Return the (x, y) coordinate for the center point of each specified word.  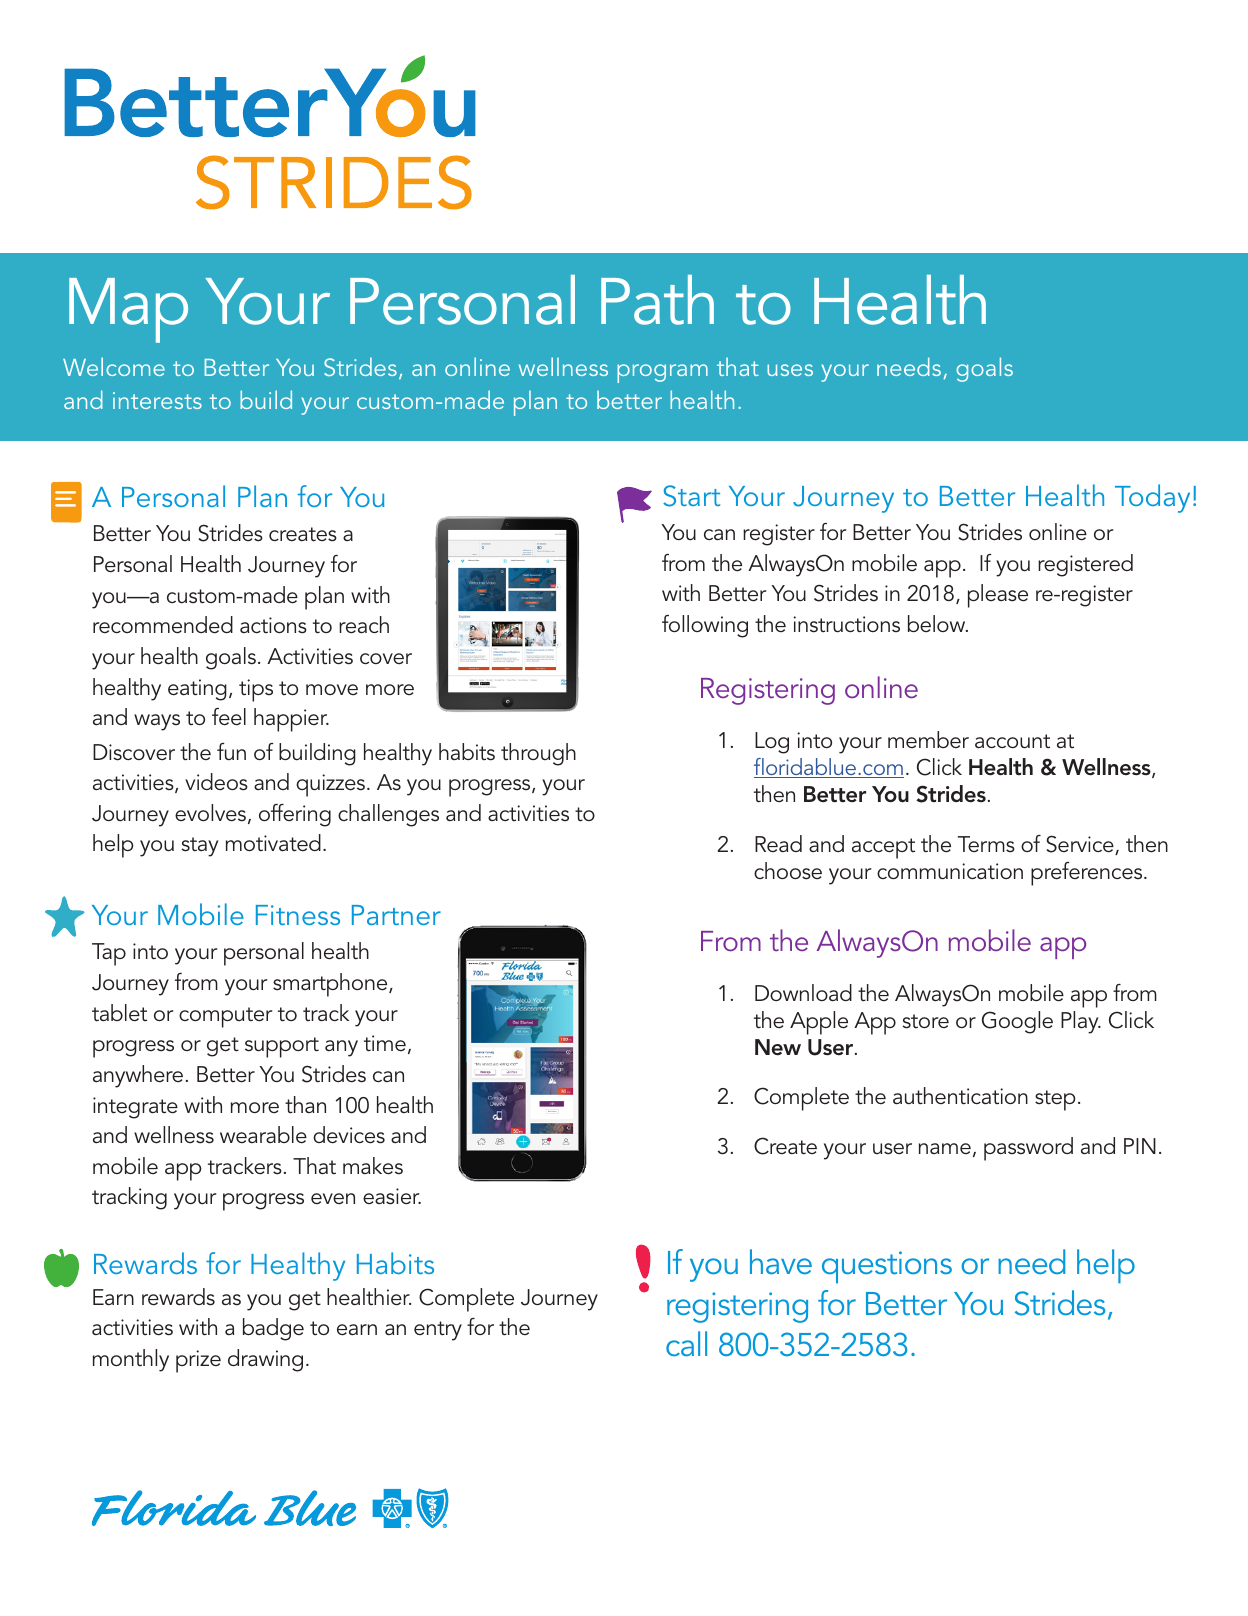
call (686, 1343)
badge (273, 1329)
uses (790, 370)
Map (128, 310)
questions (887, 1267)
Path (657, 300)
